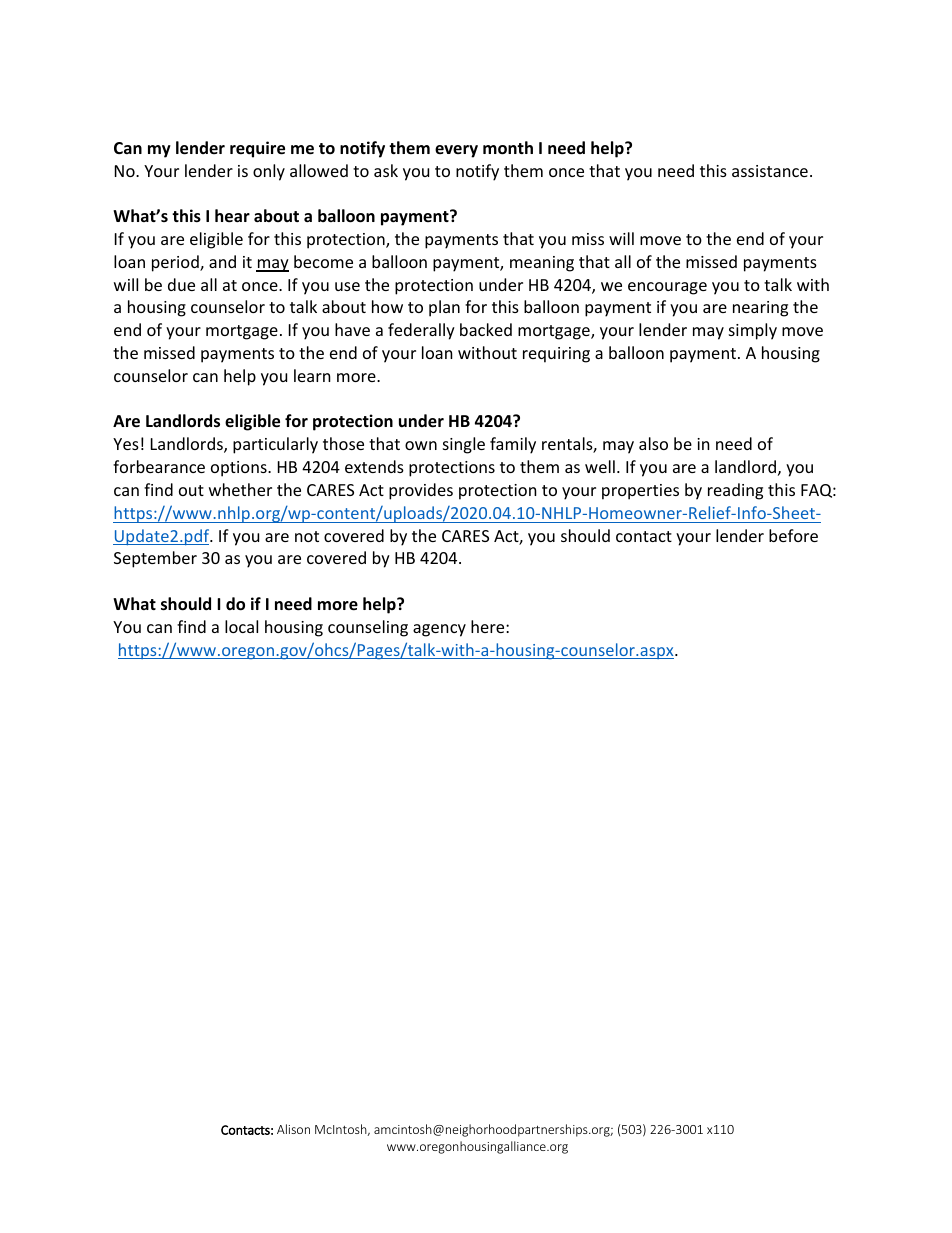 This screenshot has height=1233, width=952. What do you see at coordinates (793, 535) in the screenshot?
I see `before` at bounding box center [793, 535].
